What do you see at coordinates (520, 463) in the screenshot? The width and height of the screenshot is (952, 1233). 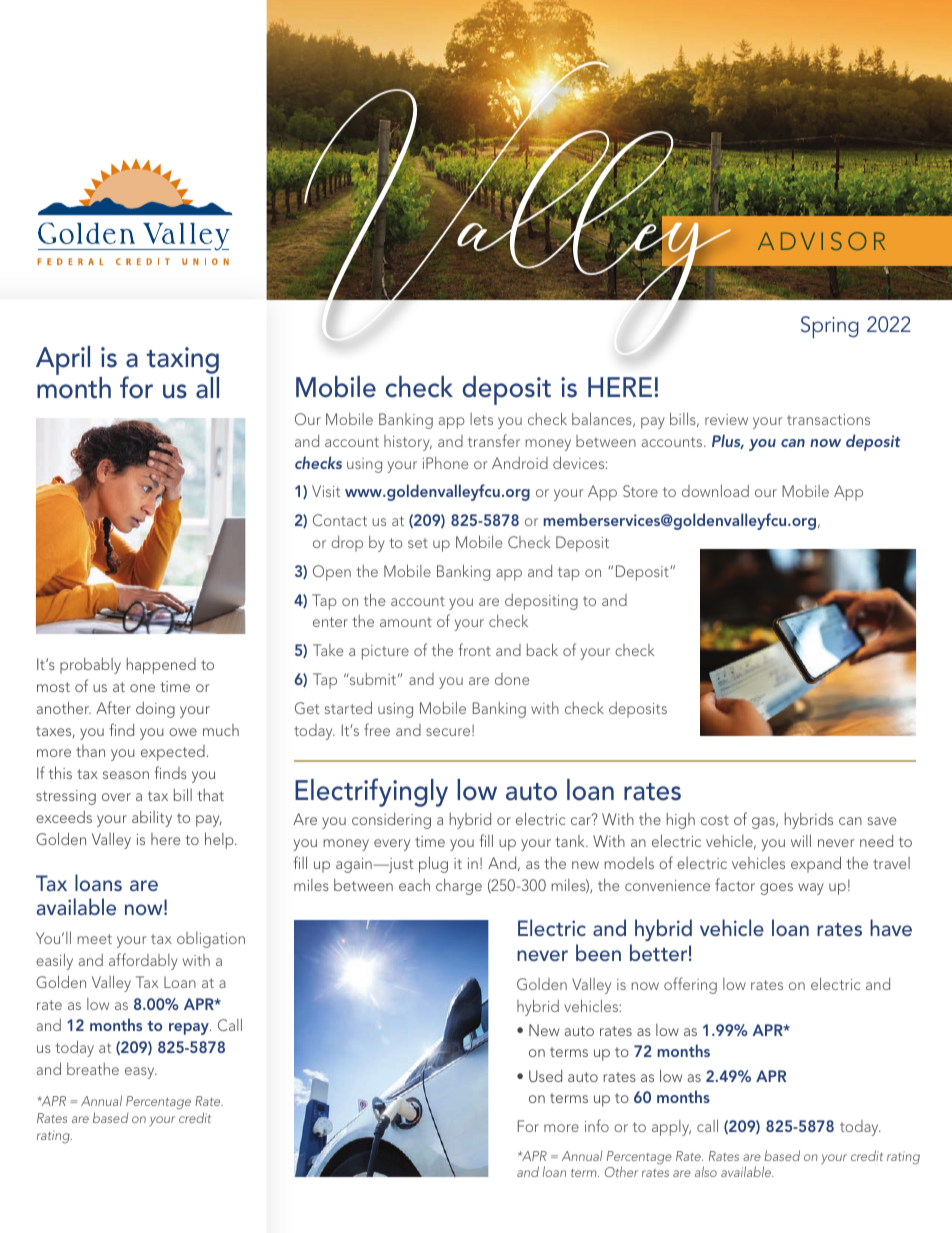 I see `Android` at bounding box center [520, 463].
